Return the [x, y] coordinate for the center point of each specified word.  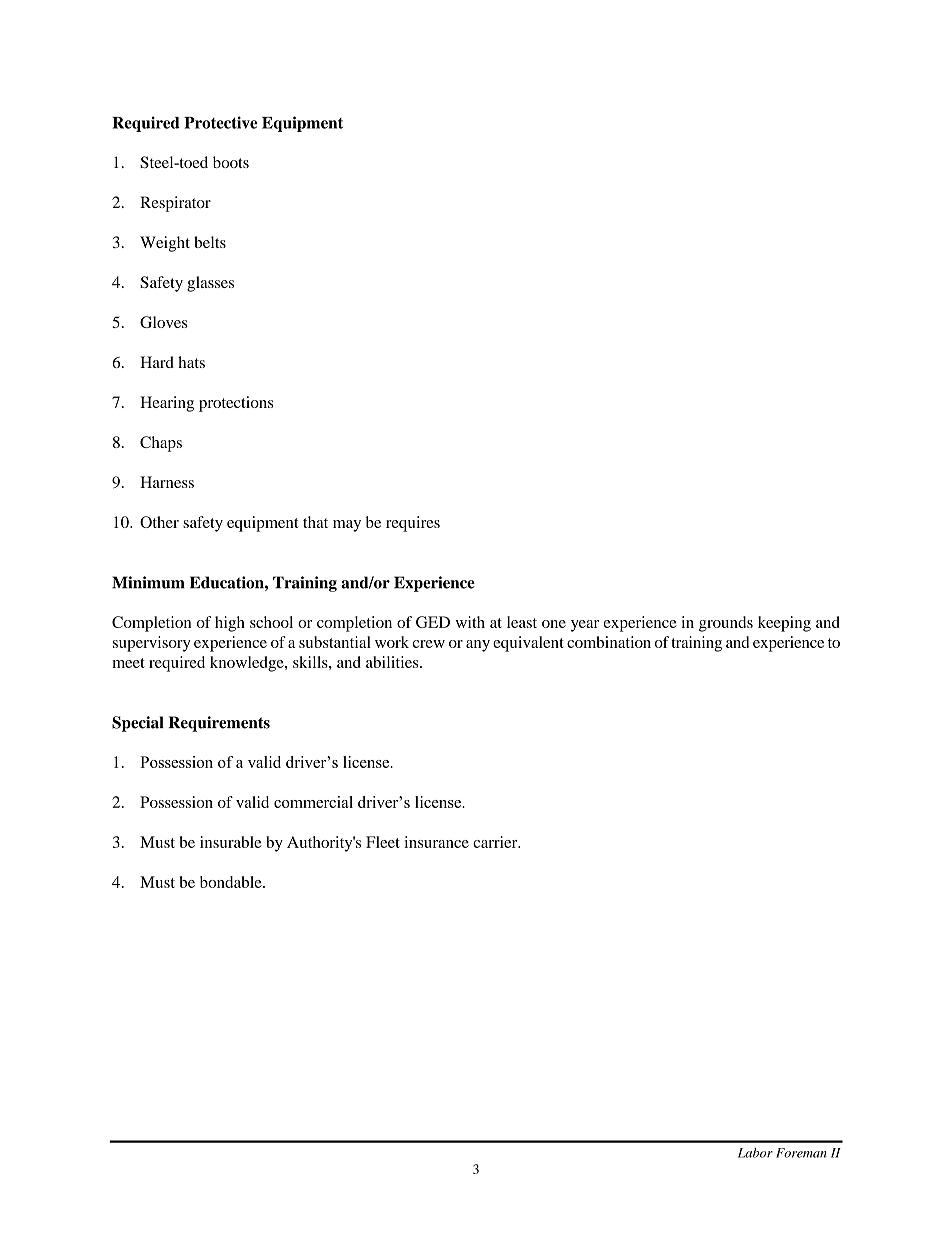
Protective [220, 122]
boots [231, 162]
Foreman [801, 1153]
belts [210, 242]
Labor [755, 1153]
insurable [231, 842]
